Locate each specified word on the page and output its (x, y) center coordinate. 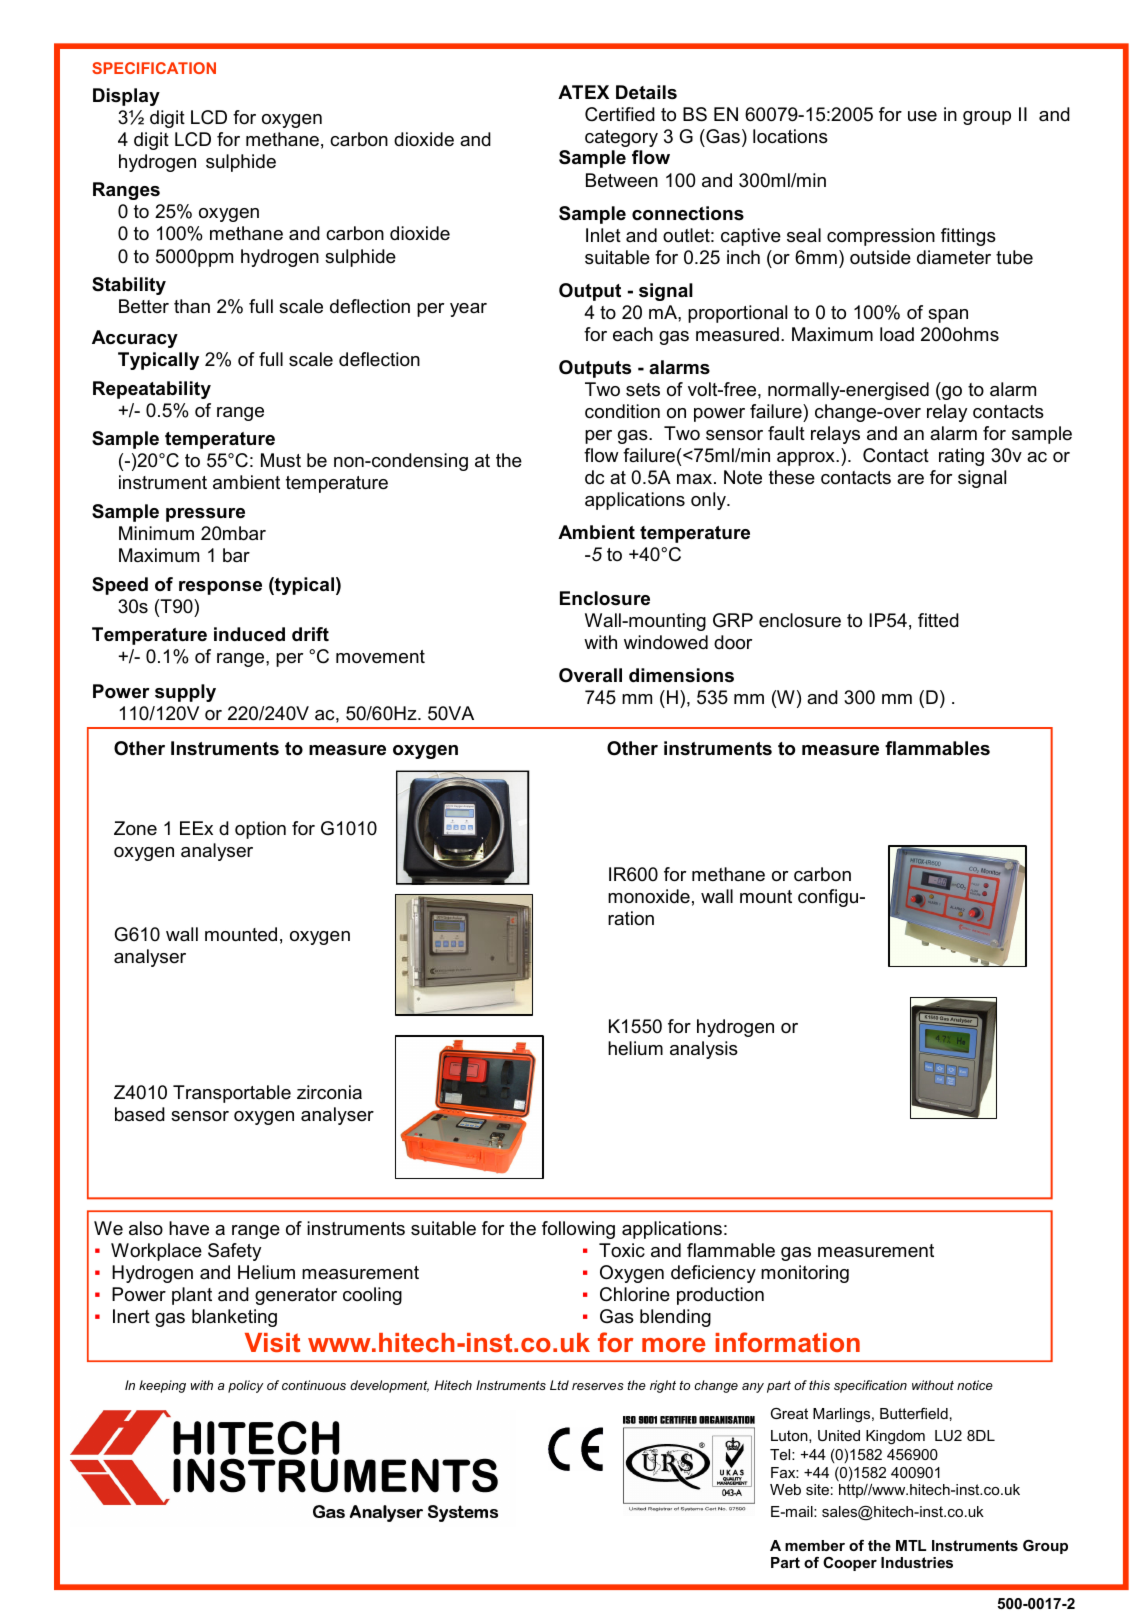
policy (246, 1386)
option (260, 830)
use (922, 116)
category (621, 138)
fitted (938, 620)
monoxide (649, 896)
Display (126, 97)
